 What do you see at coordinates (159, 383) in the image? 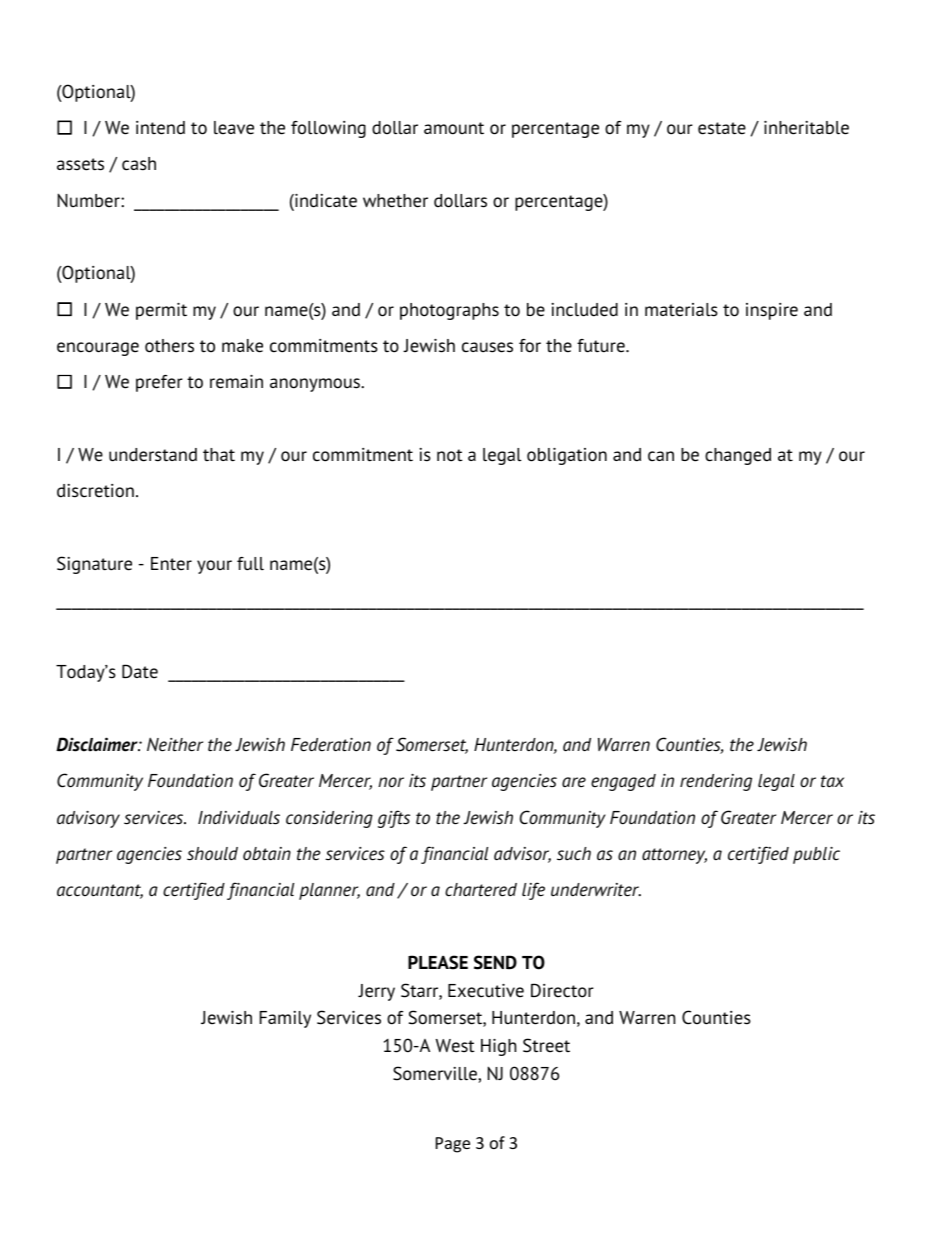
I see `prefer` at bounding box center [159, 383].
